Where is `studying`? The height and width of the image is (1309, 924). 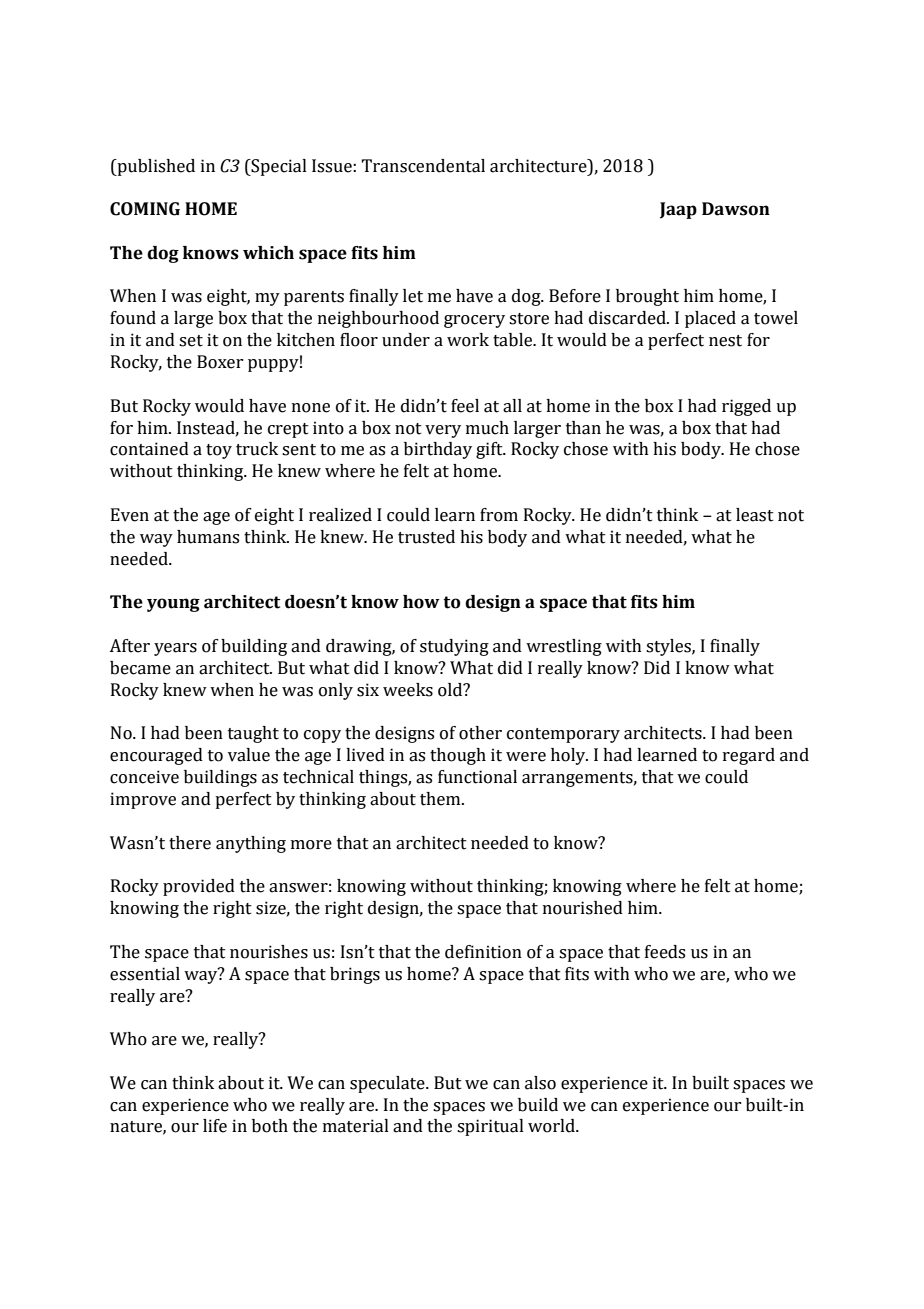
studying is located at coordinates (454, 647).
